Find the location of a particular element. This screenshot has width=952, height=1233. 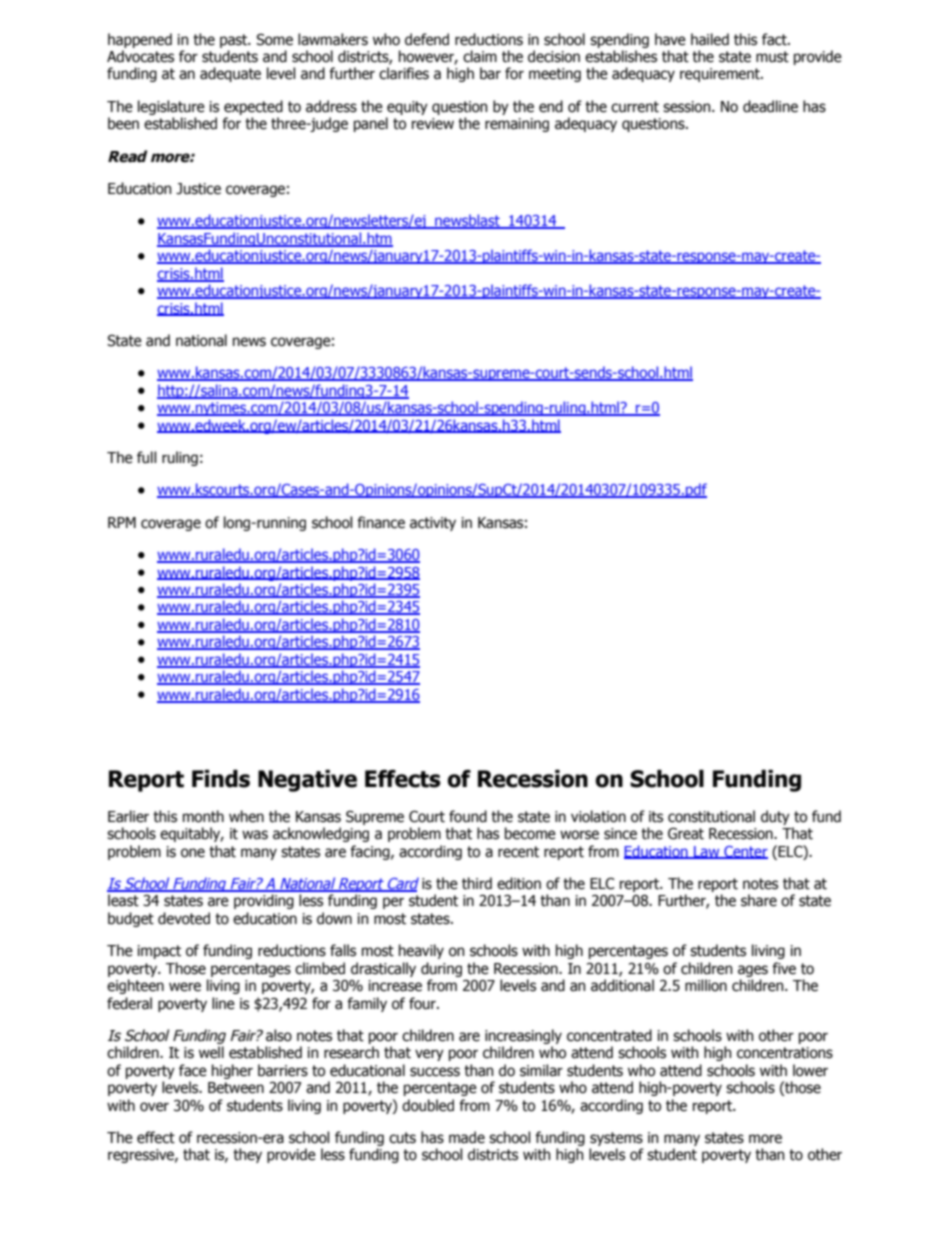

claim is located at coordinates (480, 56).
